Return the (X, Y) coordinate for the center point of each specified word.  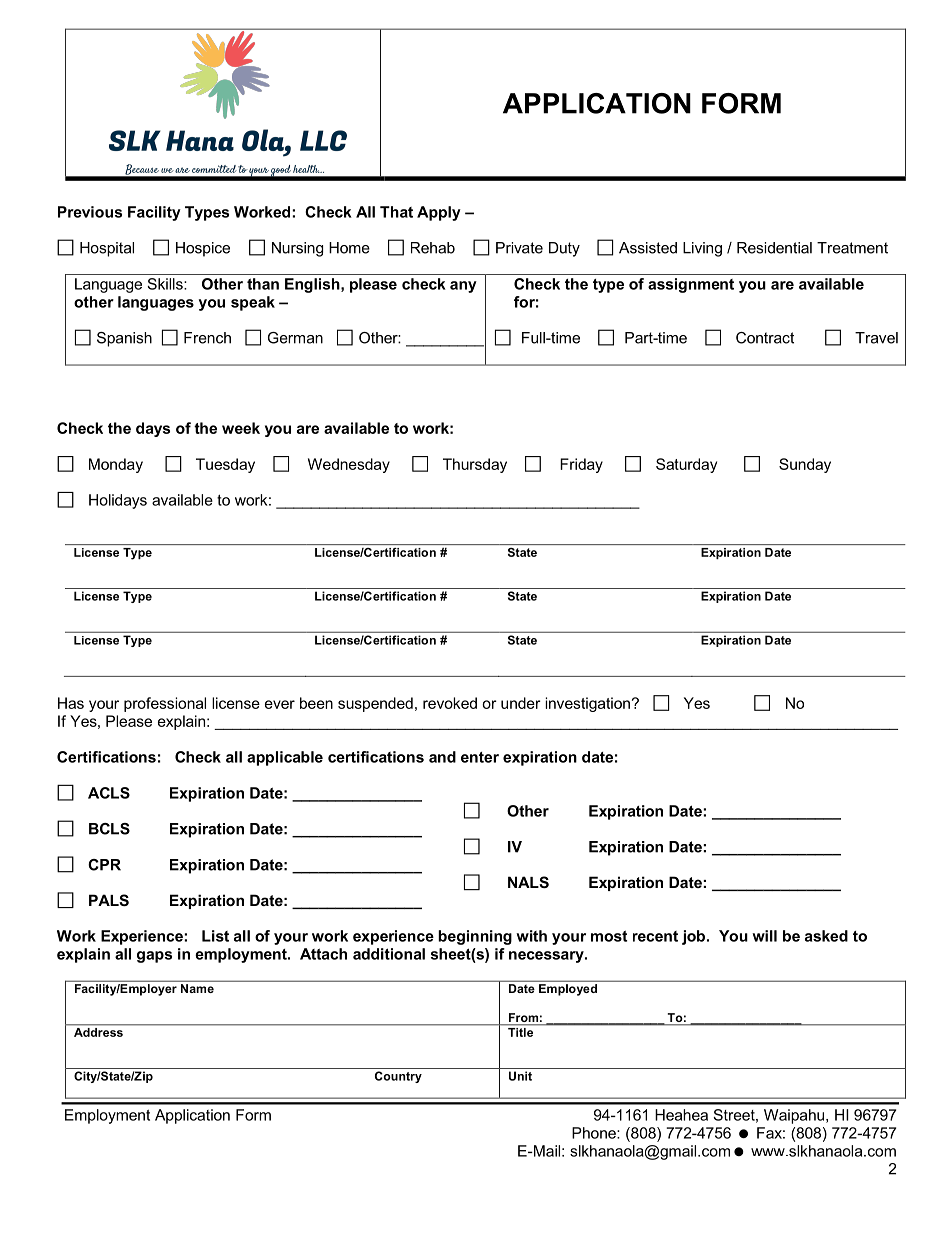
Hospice (203, 249)
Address (98, 1032)
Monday (116, 465)
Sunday (805, 465)
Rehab (433, 248)
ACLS (109, 793)
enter (480, 757)
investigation (587, 704)
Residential (774, 248)
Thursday (475, 465)
